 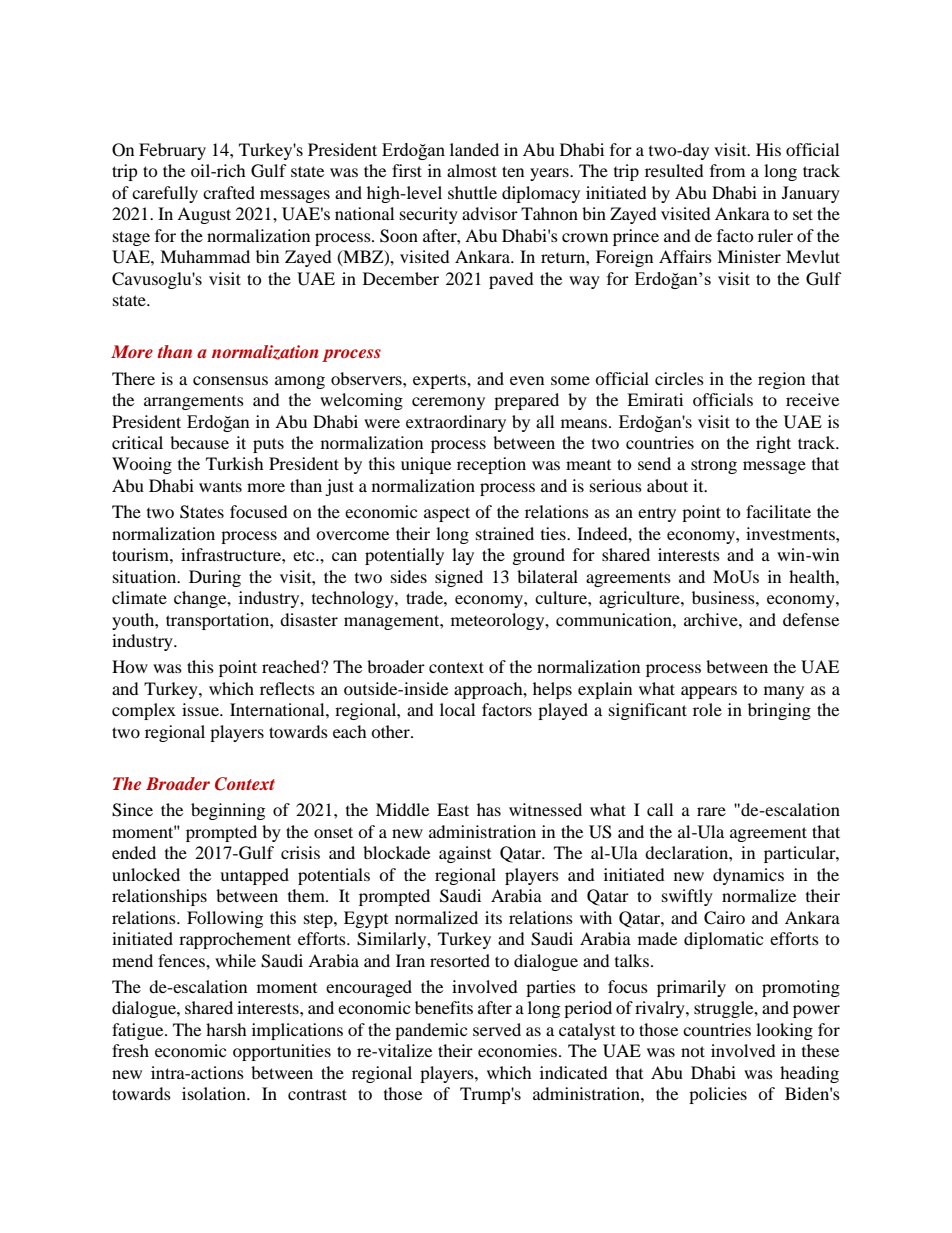 I want to click on strong, so click(x=714, y=466).
